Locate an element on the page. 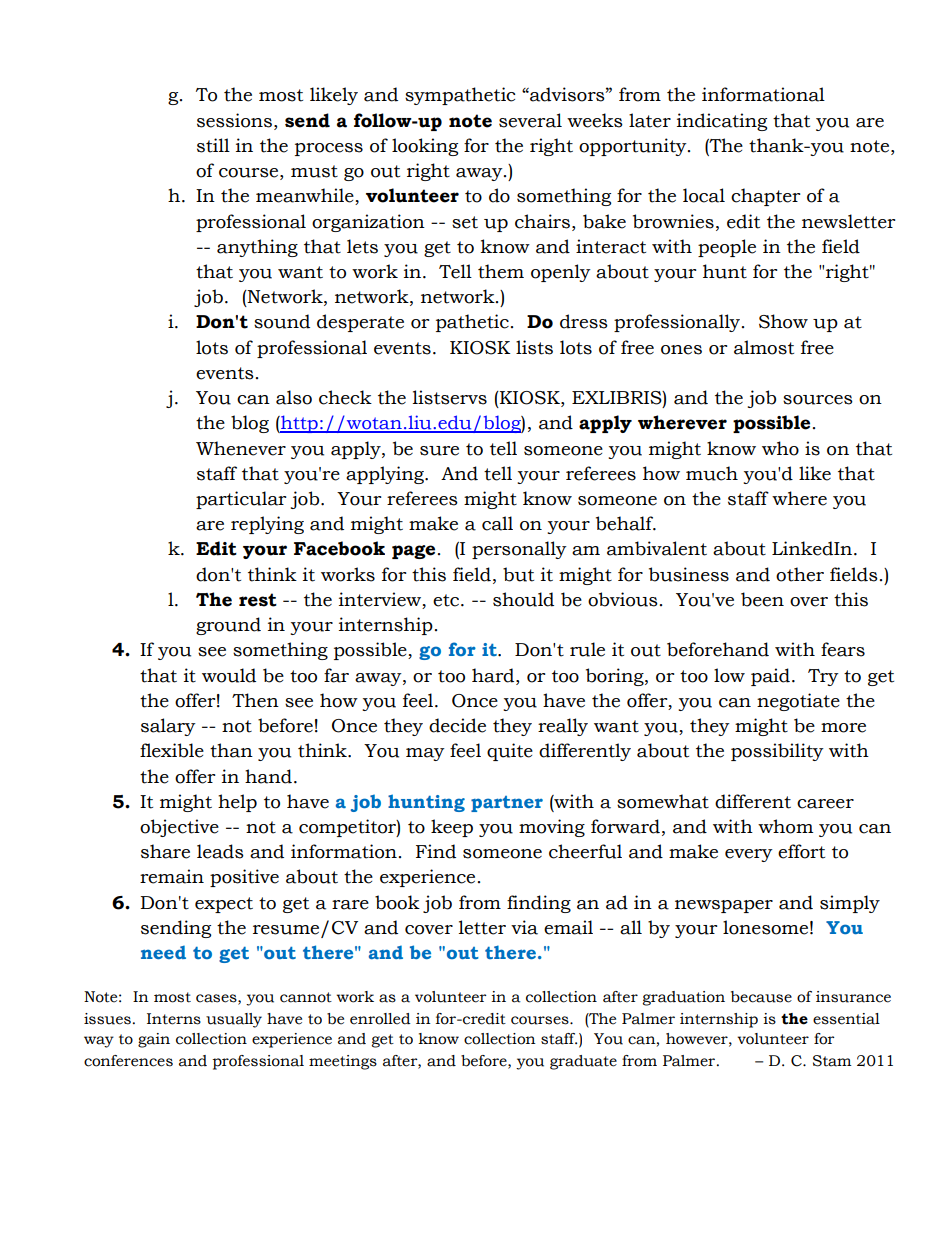 The width and height of the document is (952, 1233). paid is located at coordinates (770, 677).
